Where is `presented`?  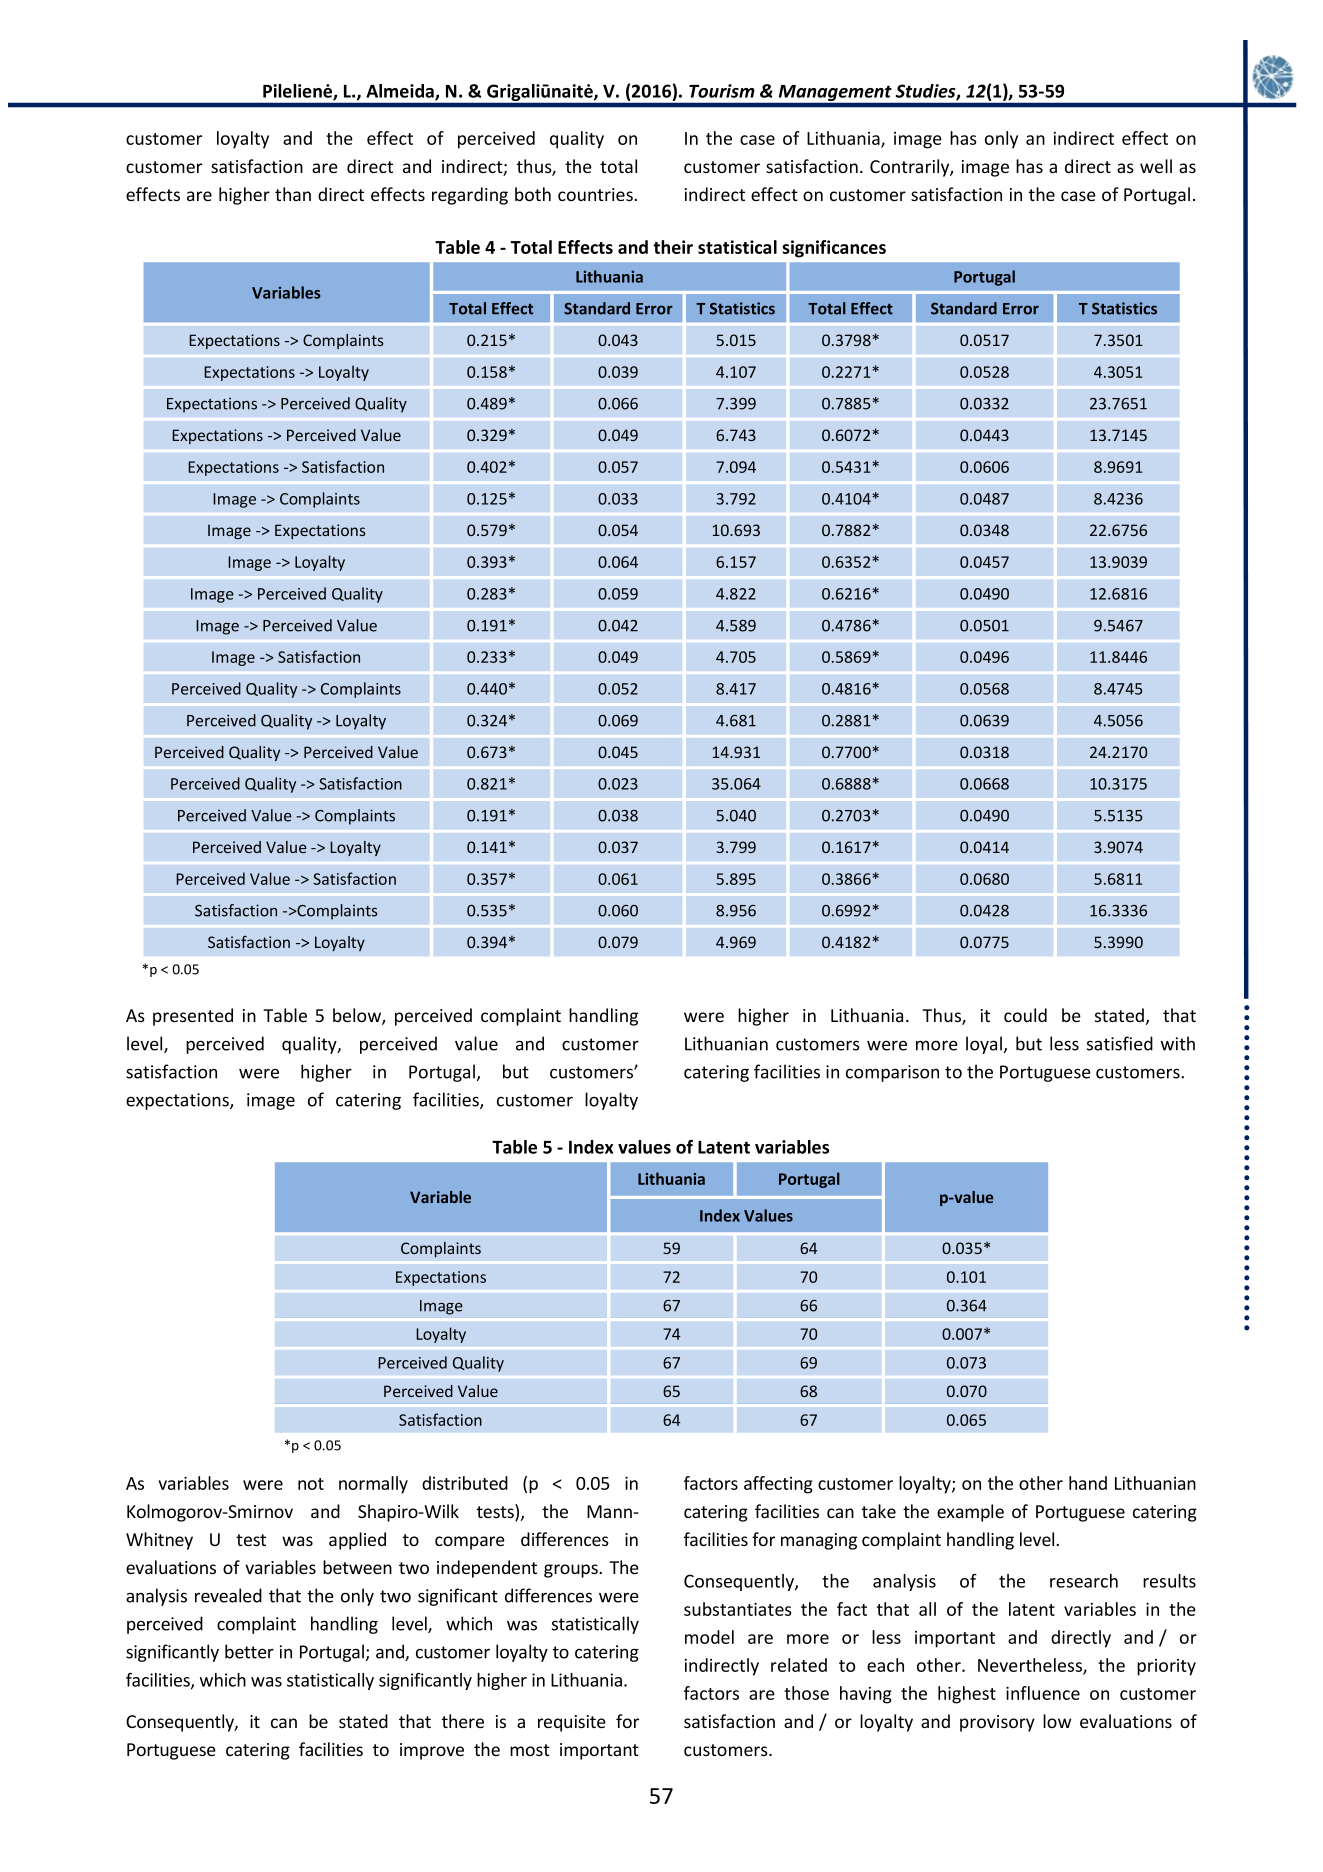 presented is located at coordinates (193, 1017).
